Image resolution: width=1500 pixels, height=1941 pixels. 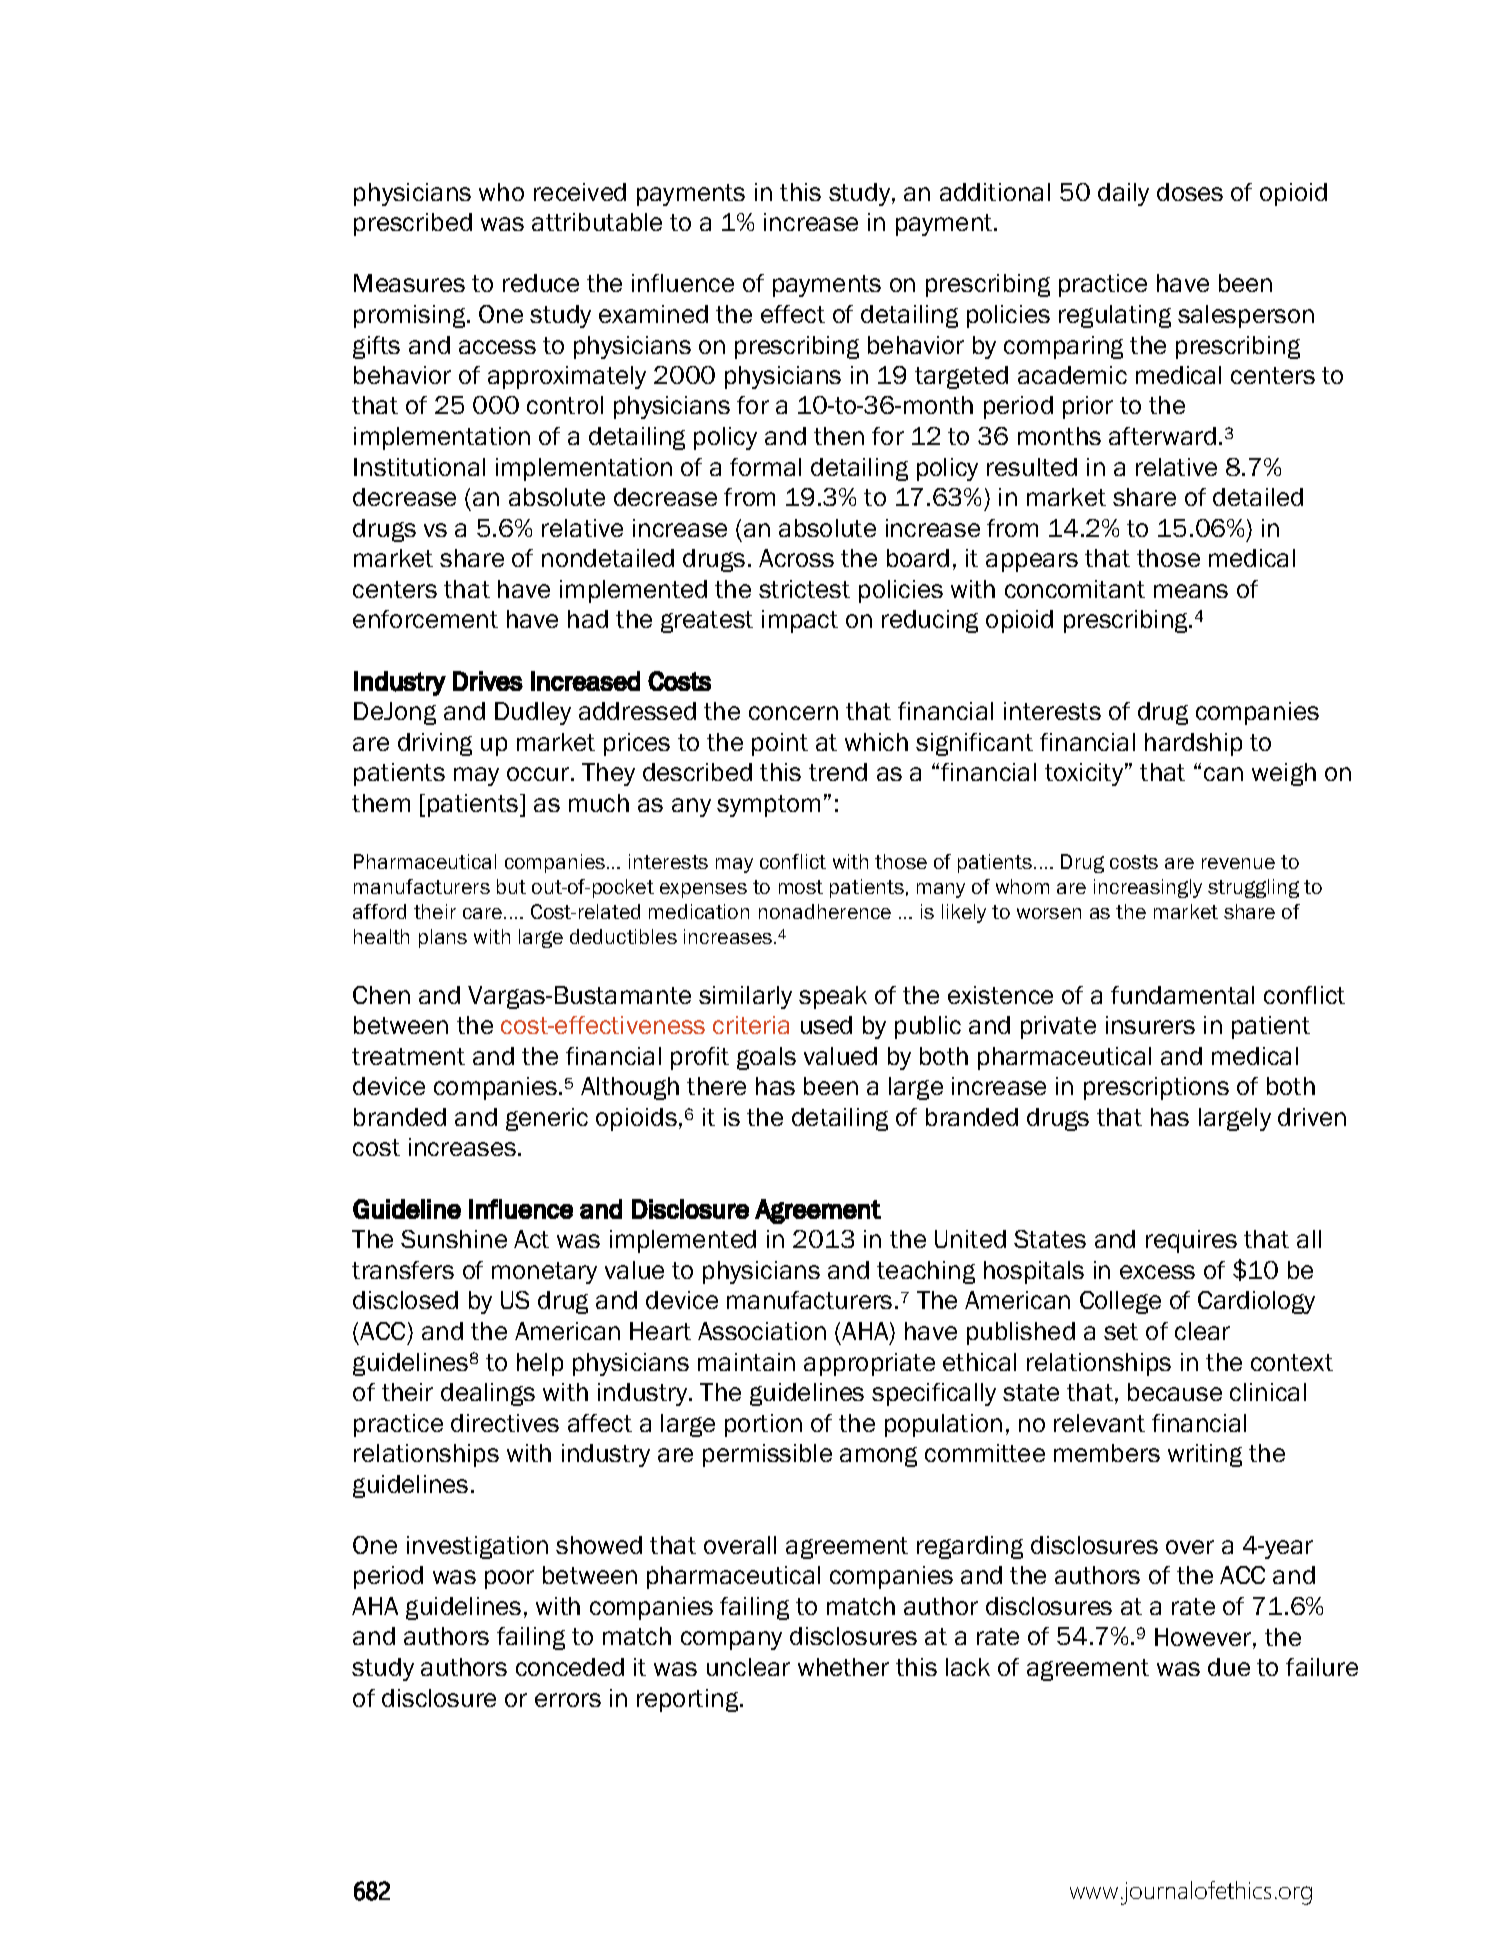 I want to click on care, so click(x=484, y=913).
